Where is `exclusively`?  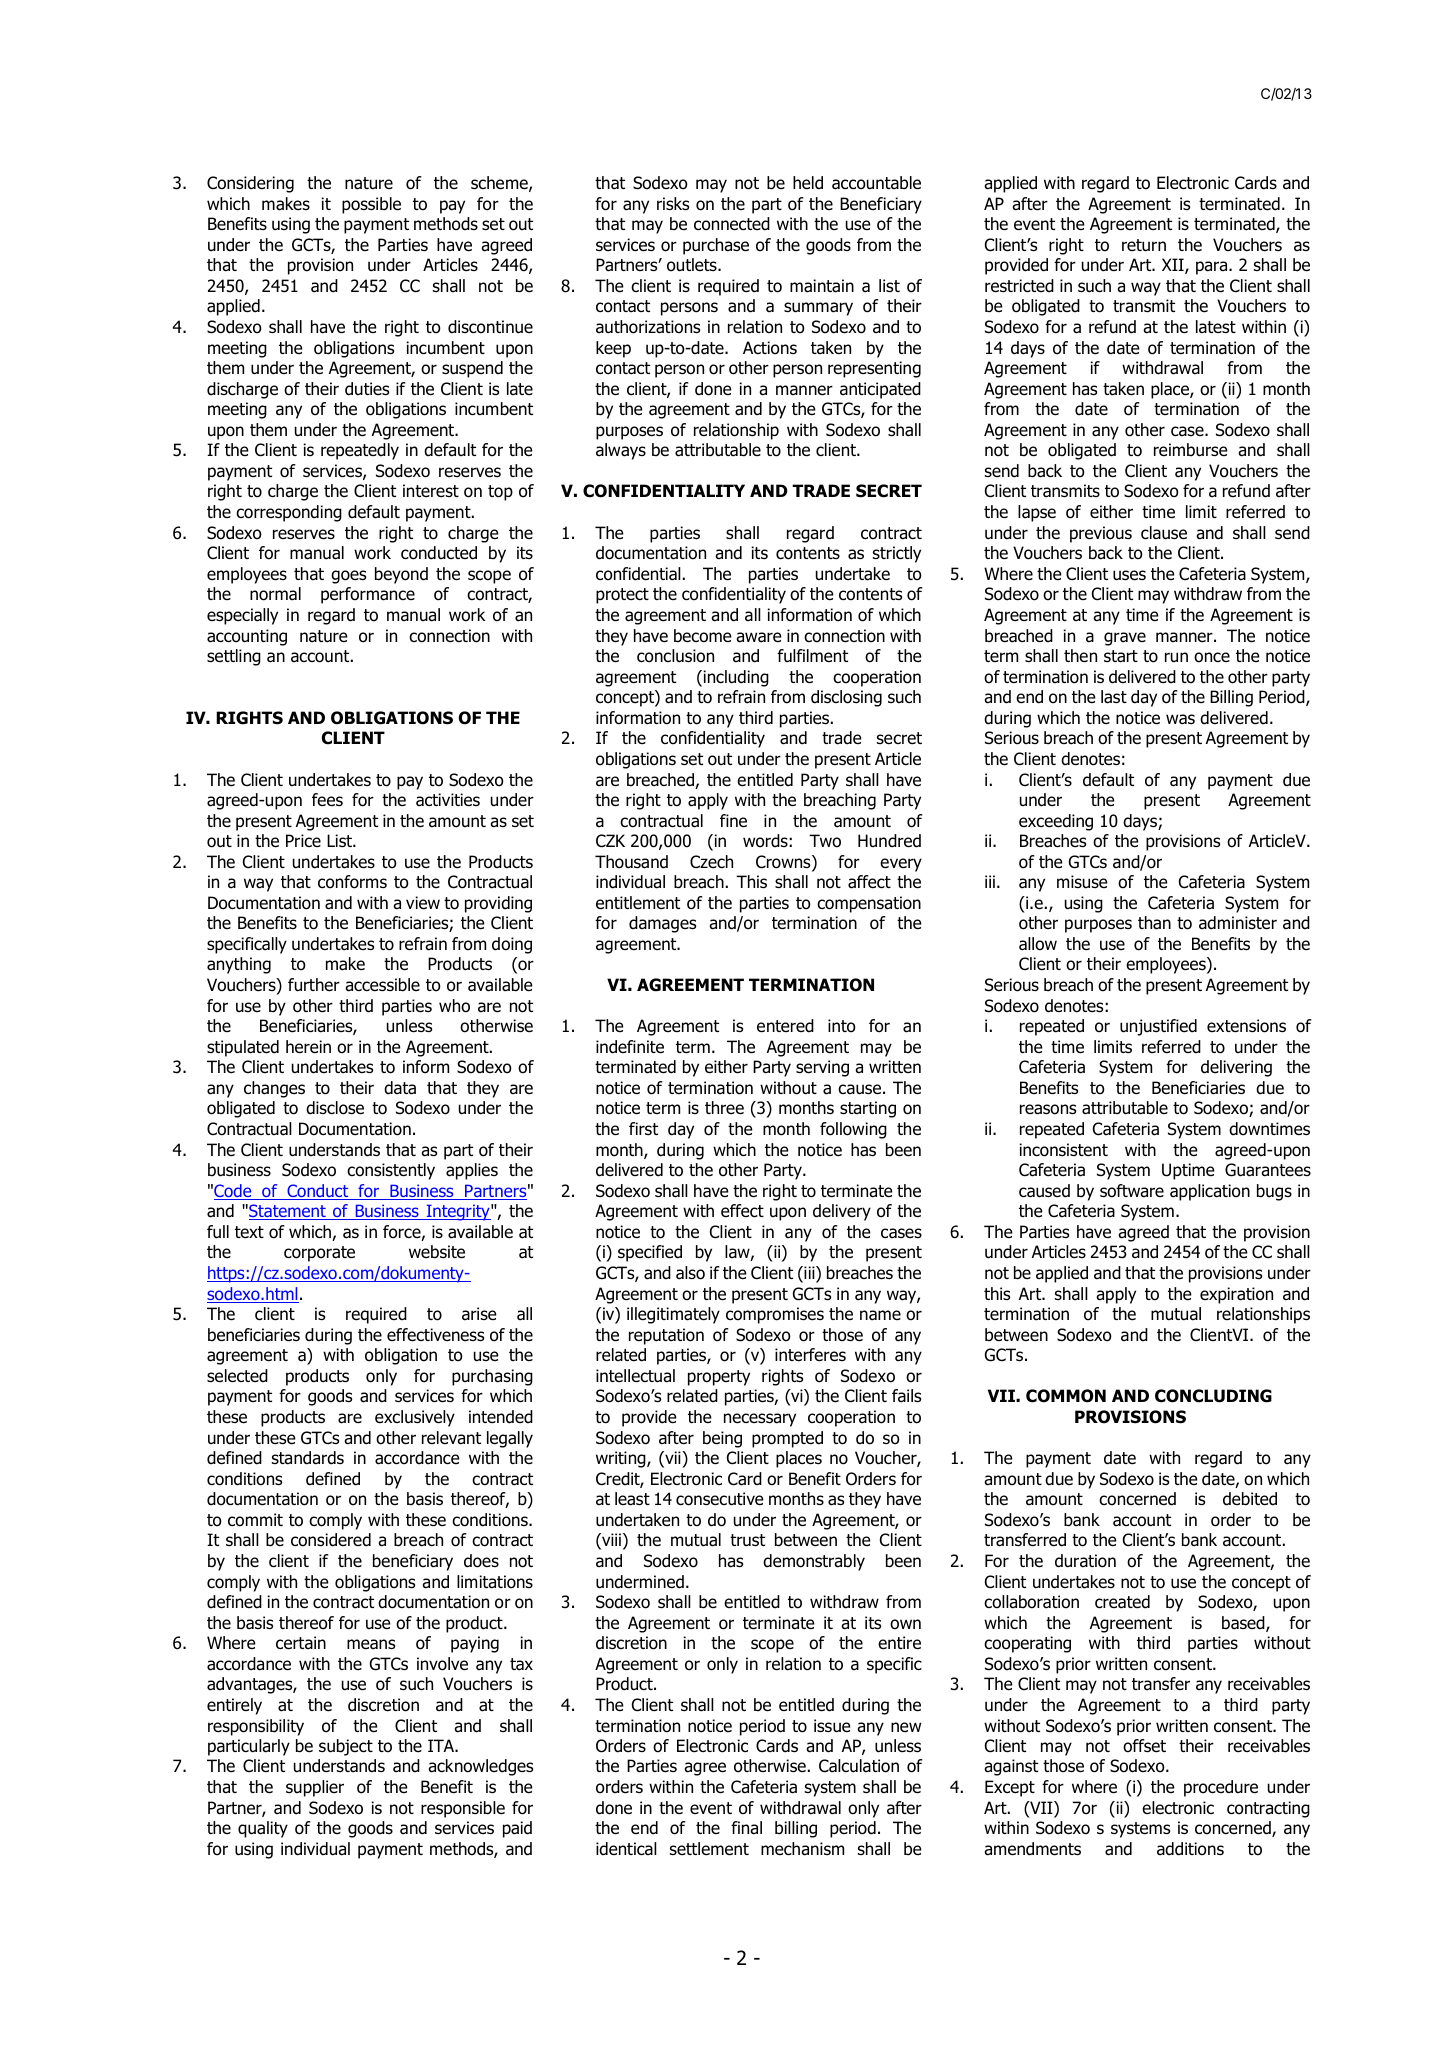
exclusively is located at coordinates (415, 1418).
